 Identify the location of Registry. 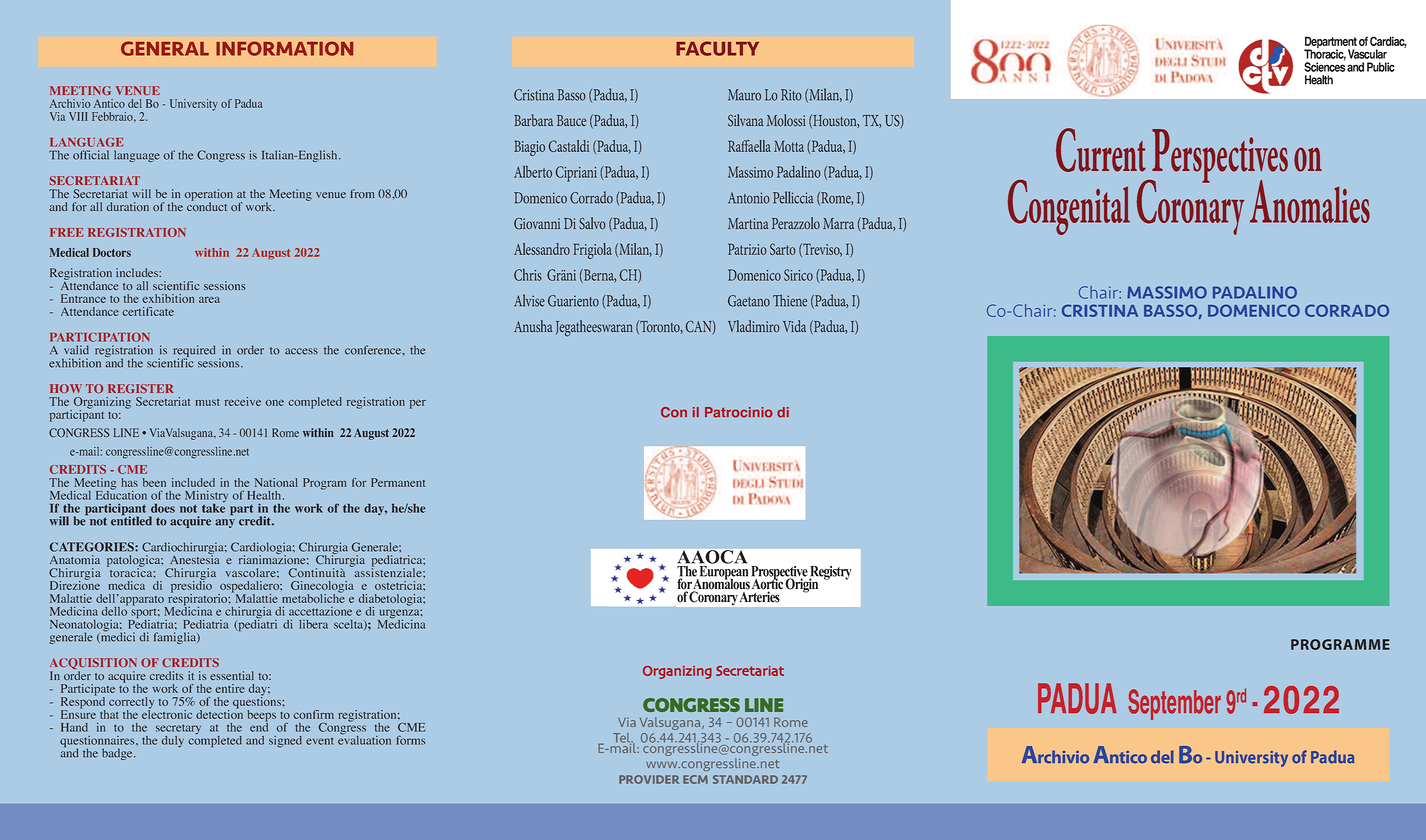
(830, 573).
